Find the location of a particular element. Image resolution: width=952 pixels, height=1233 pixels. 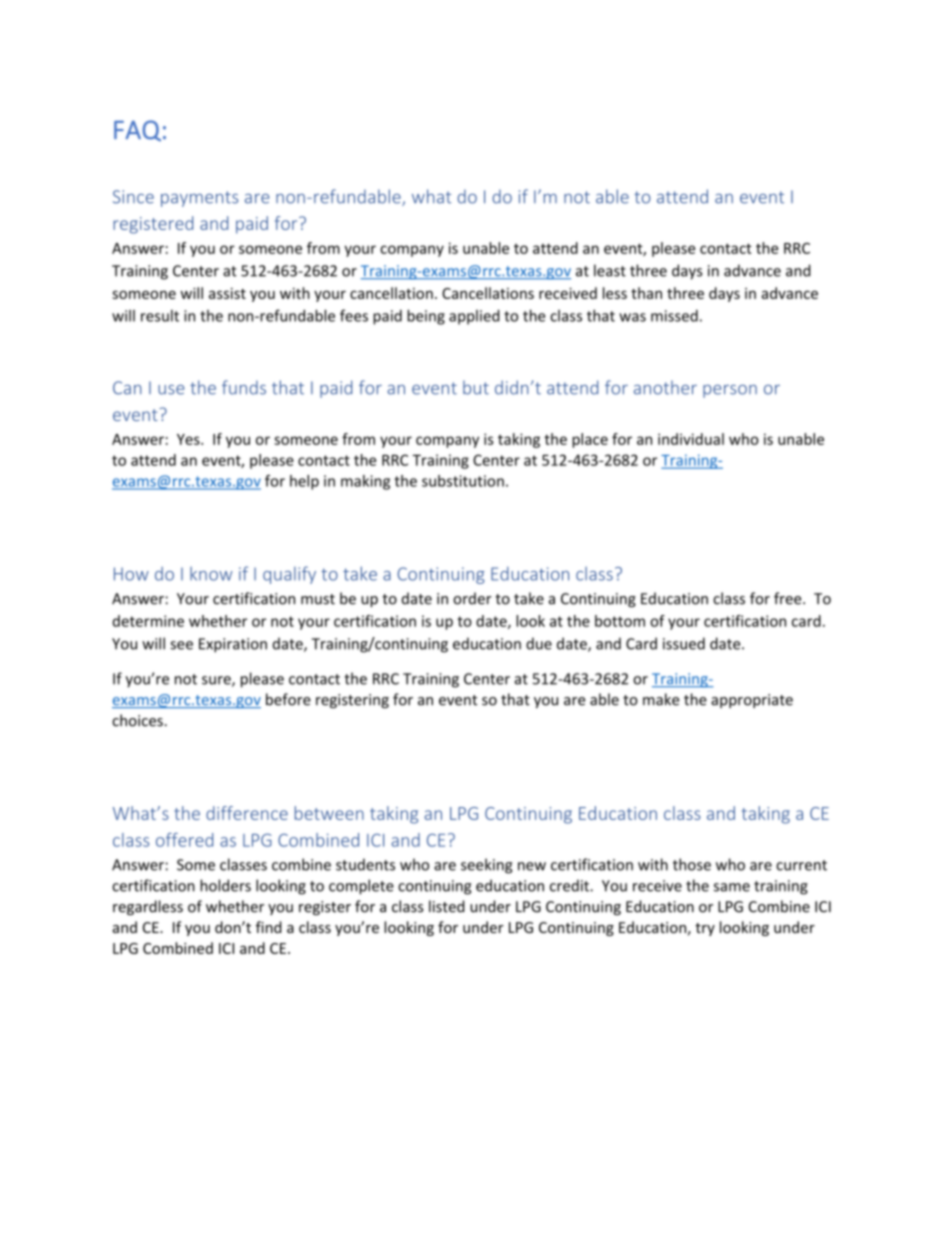

payments is located at coordinates (199, 199).
